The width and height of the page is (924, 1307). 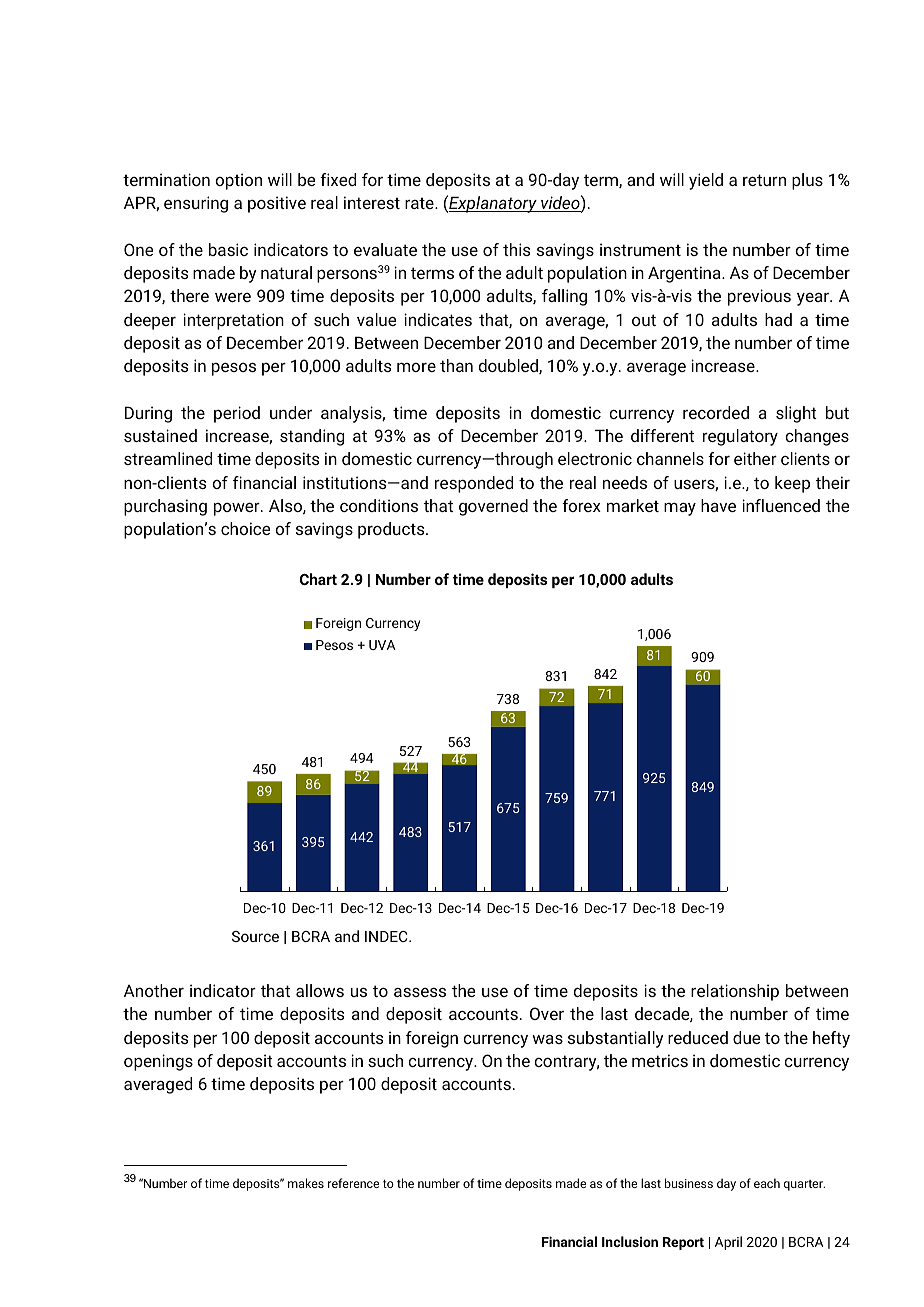 What do you see at coordinates (764, 180) in the page?
I see `return` at bounding box center [764, 180].
